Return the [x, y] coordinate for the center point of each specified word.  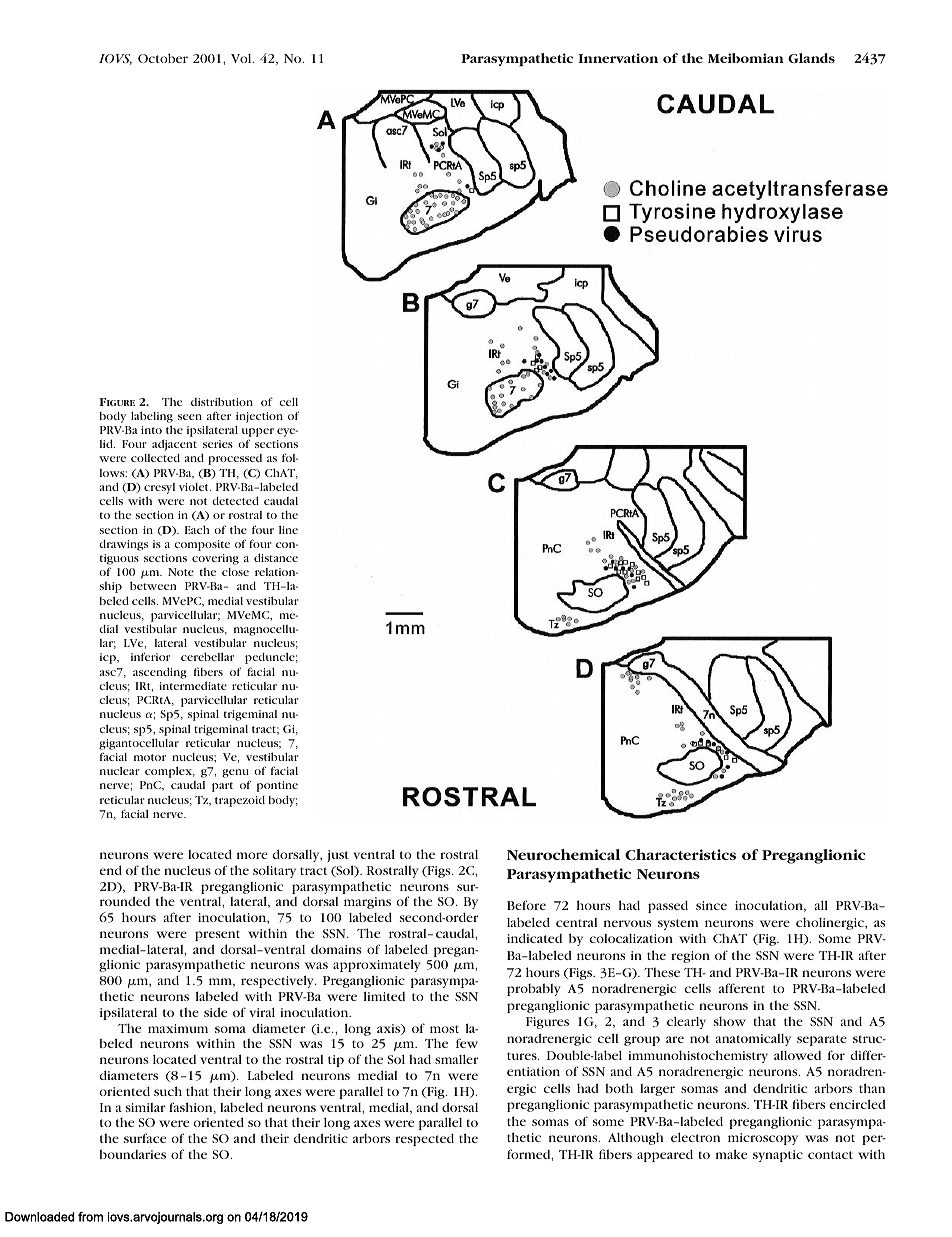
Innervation [618, 58]
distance [276, 557]
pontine [277, 786]
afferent [742, 988]
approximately [377, 967]
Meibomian [746, 58]
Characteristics [680, 854]
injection [259, 417]
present [217, 935]
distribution [222, 401]
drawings [123, 545]
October [163, 58]
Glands [811, 58]
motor [150, 757]
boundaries [132, 1154]
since [711, 905]
